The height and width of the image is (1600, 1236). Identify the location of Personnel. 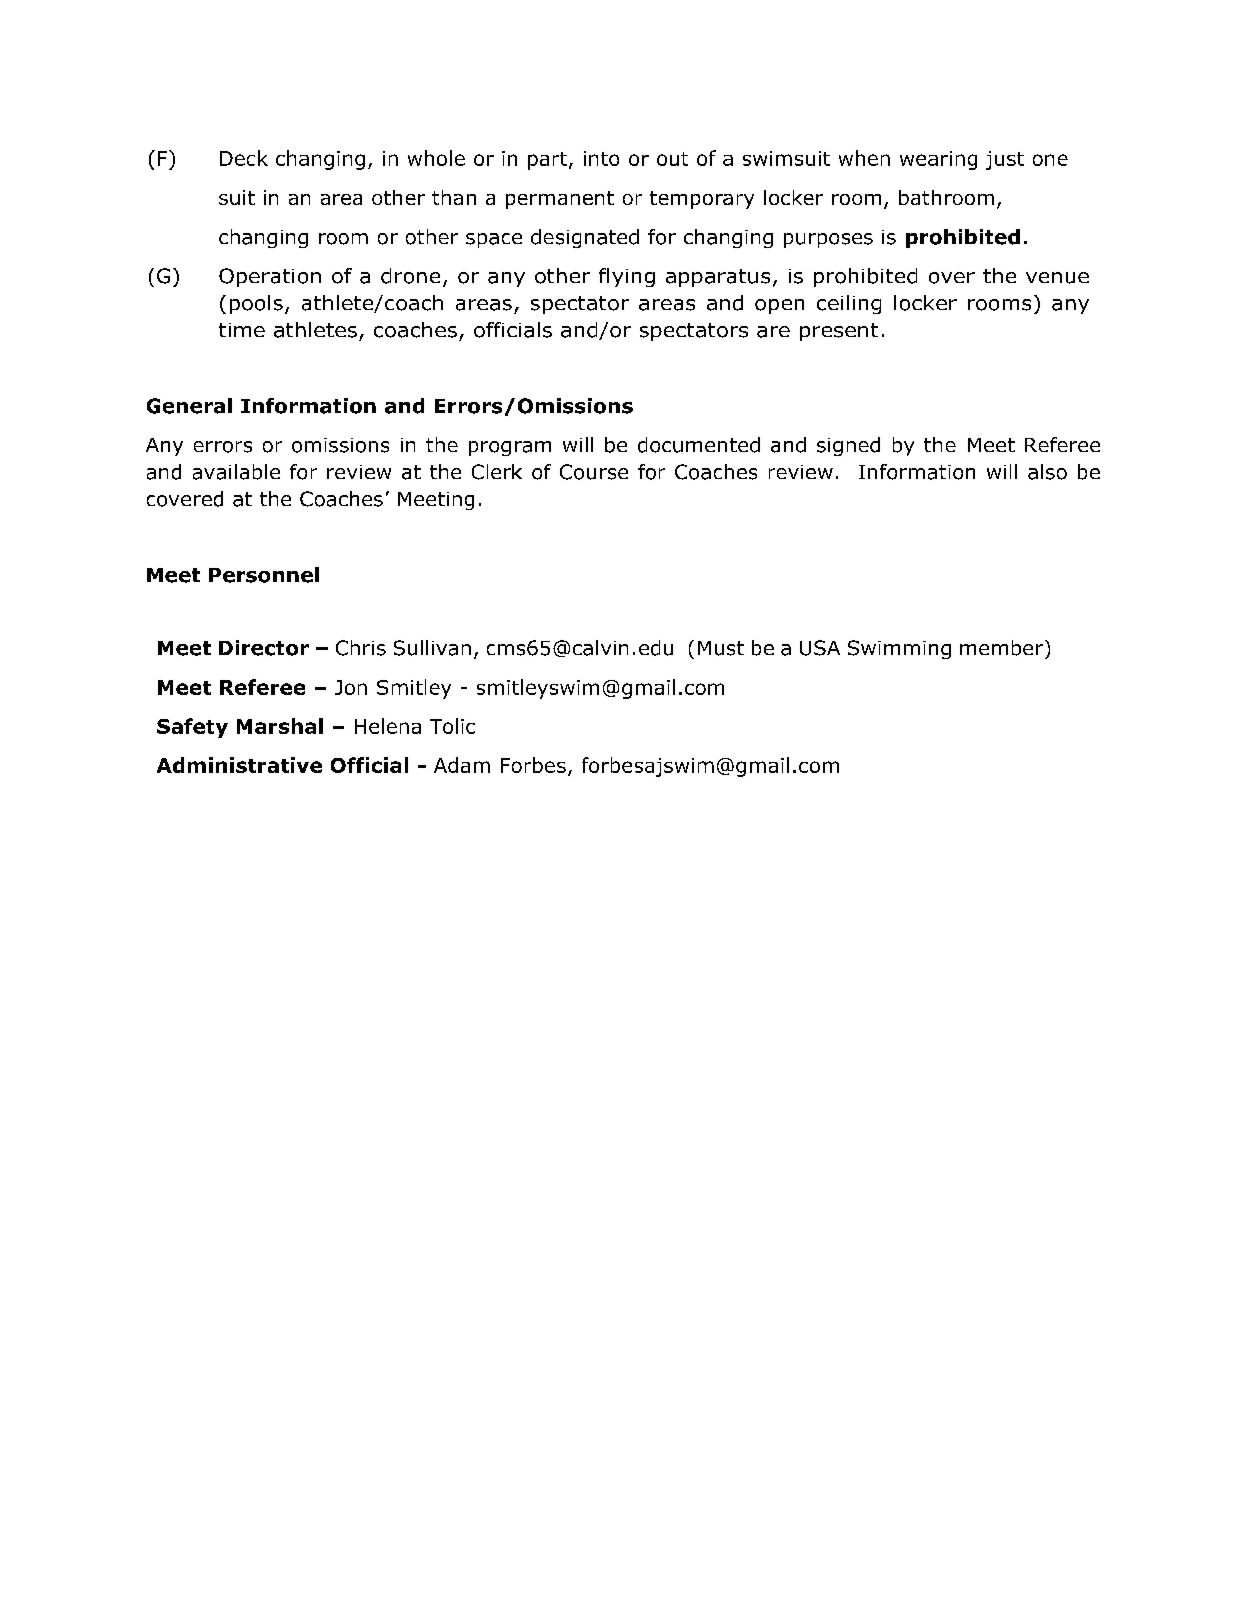
(264, 575).
